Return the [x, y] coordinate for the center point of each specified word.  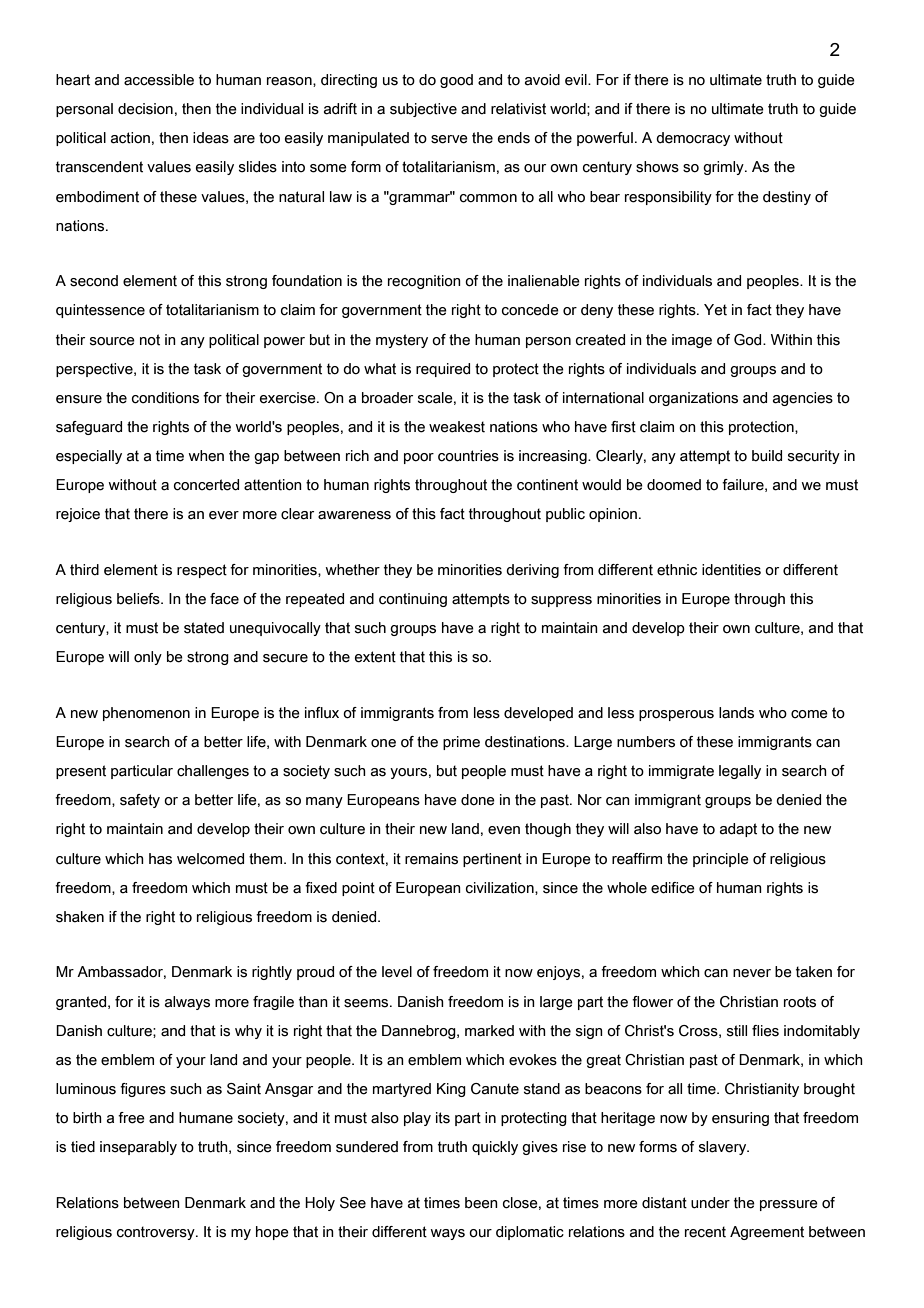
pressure [789, 1205]
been [481, 1203]
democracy [693, 139]
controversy [157, 1233]
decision [145, 109]
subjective [423, 110]
